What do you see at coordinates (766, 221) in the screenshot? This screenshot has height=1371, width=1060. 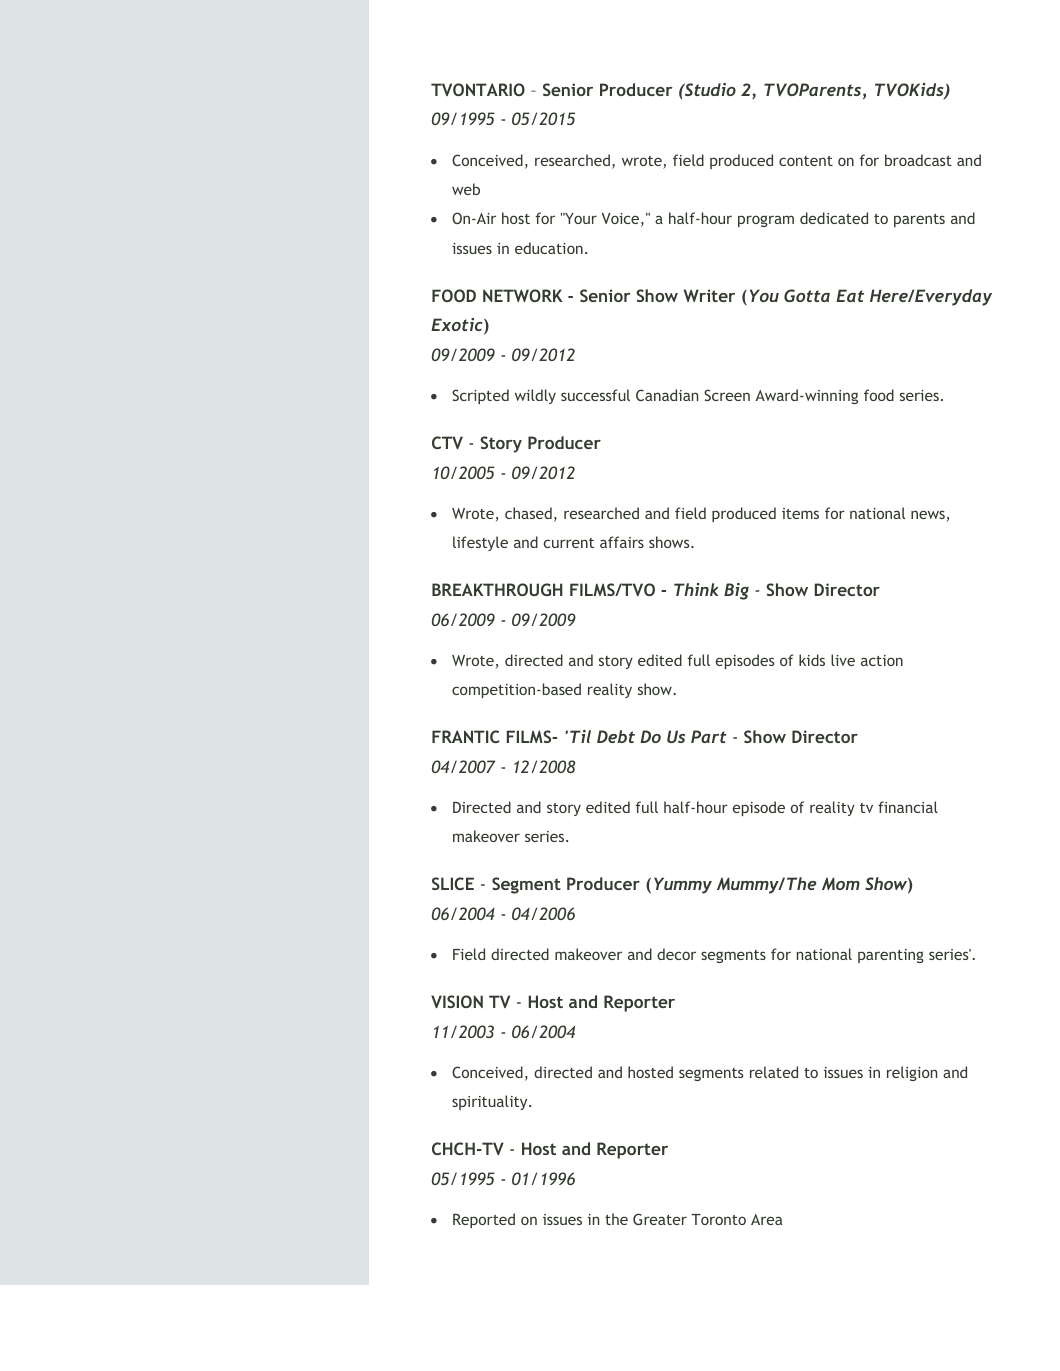 I see `program` at bounding box center [766, 221].
